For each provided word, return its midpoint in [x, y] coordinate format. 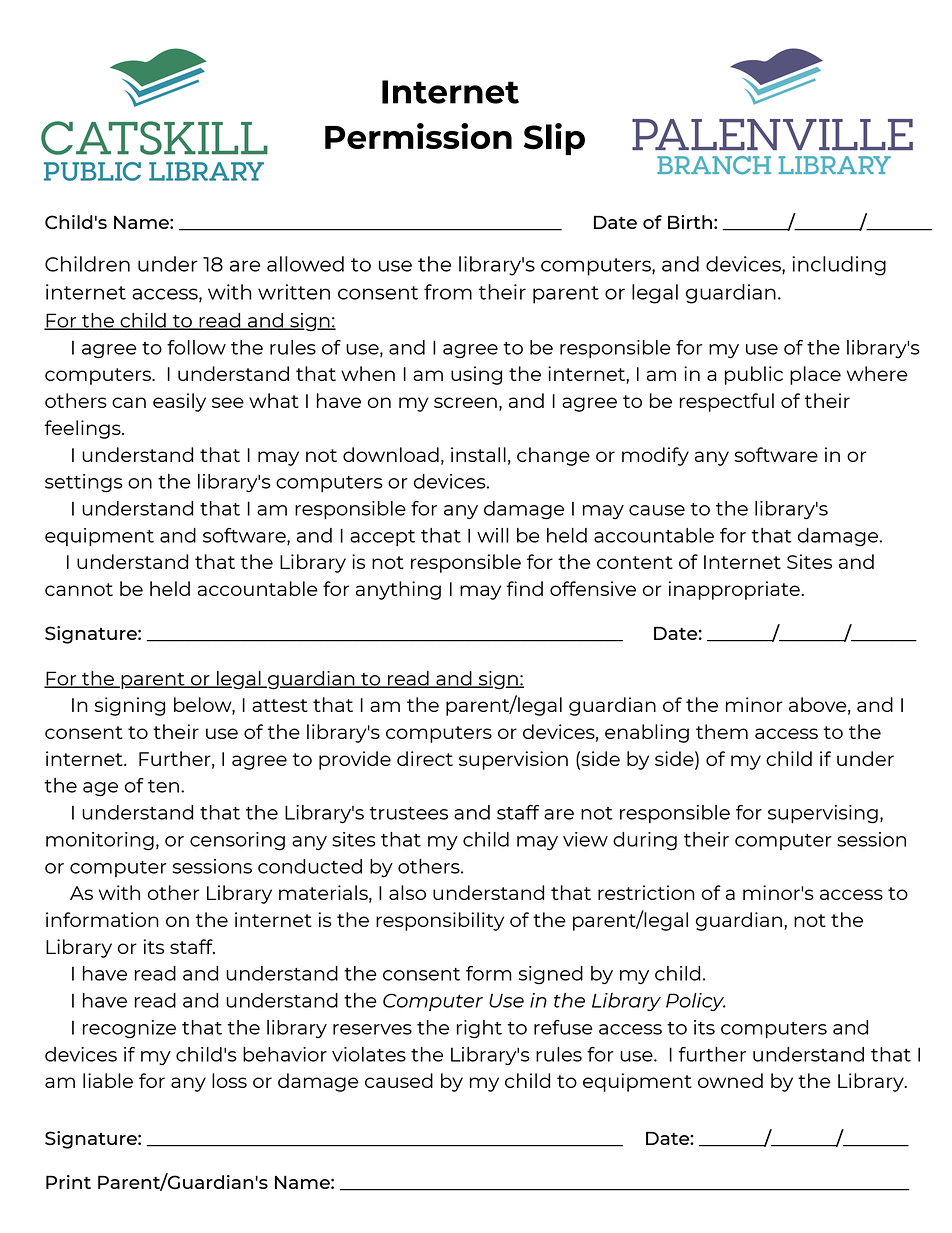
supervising [823, 814]
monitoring [100, 841]
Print [68, 1182]
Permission [418, 136]
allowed [305, 264]
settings [84, 483]
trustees [408, 813]
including [839, 266]
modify [655, 456]
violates [369, 1054]
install [478, 454]
